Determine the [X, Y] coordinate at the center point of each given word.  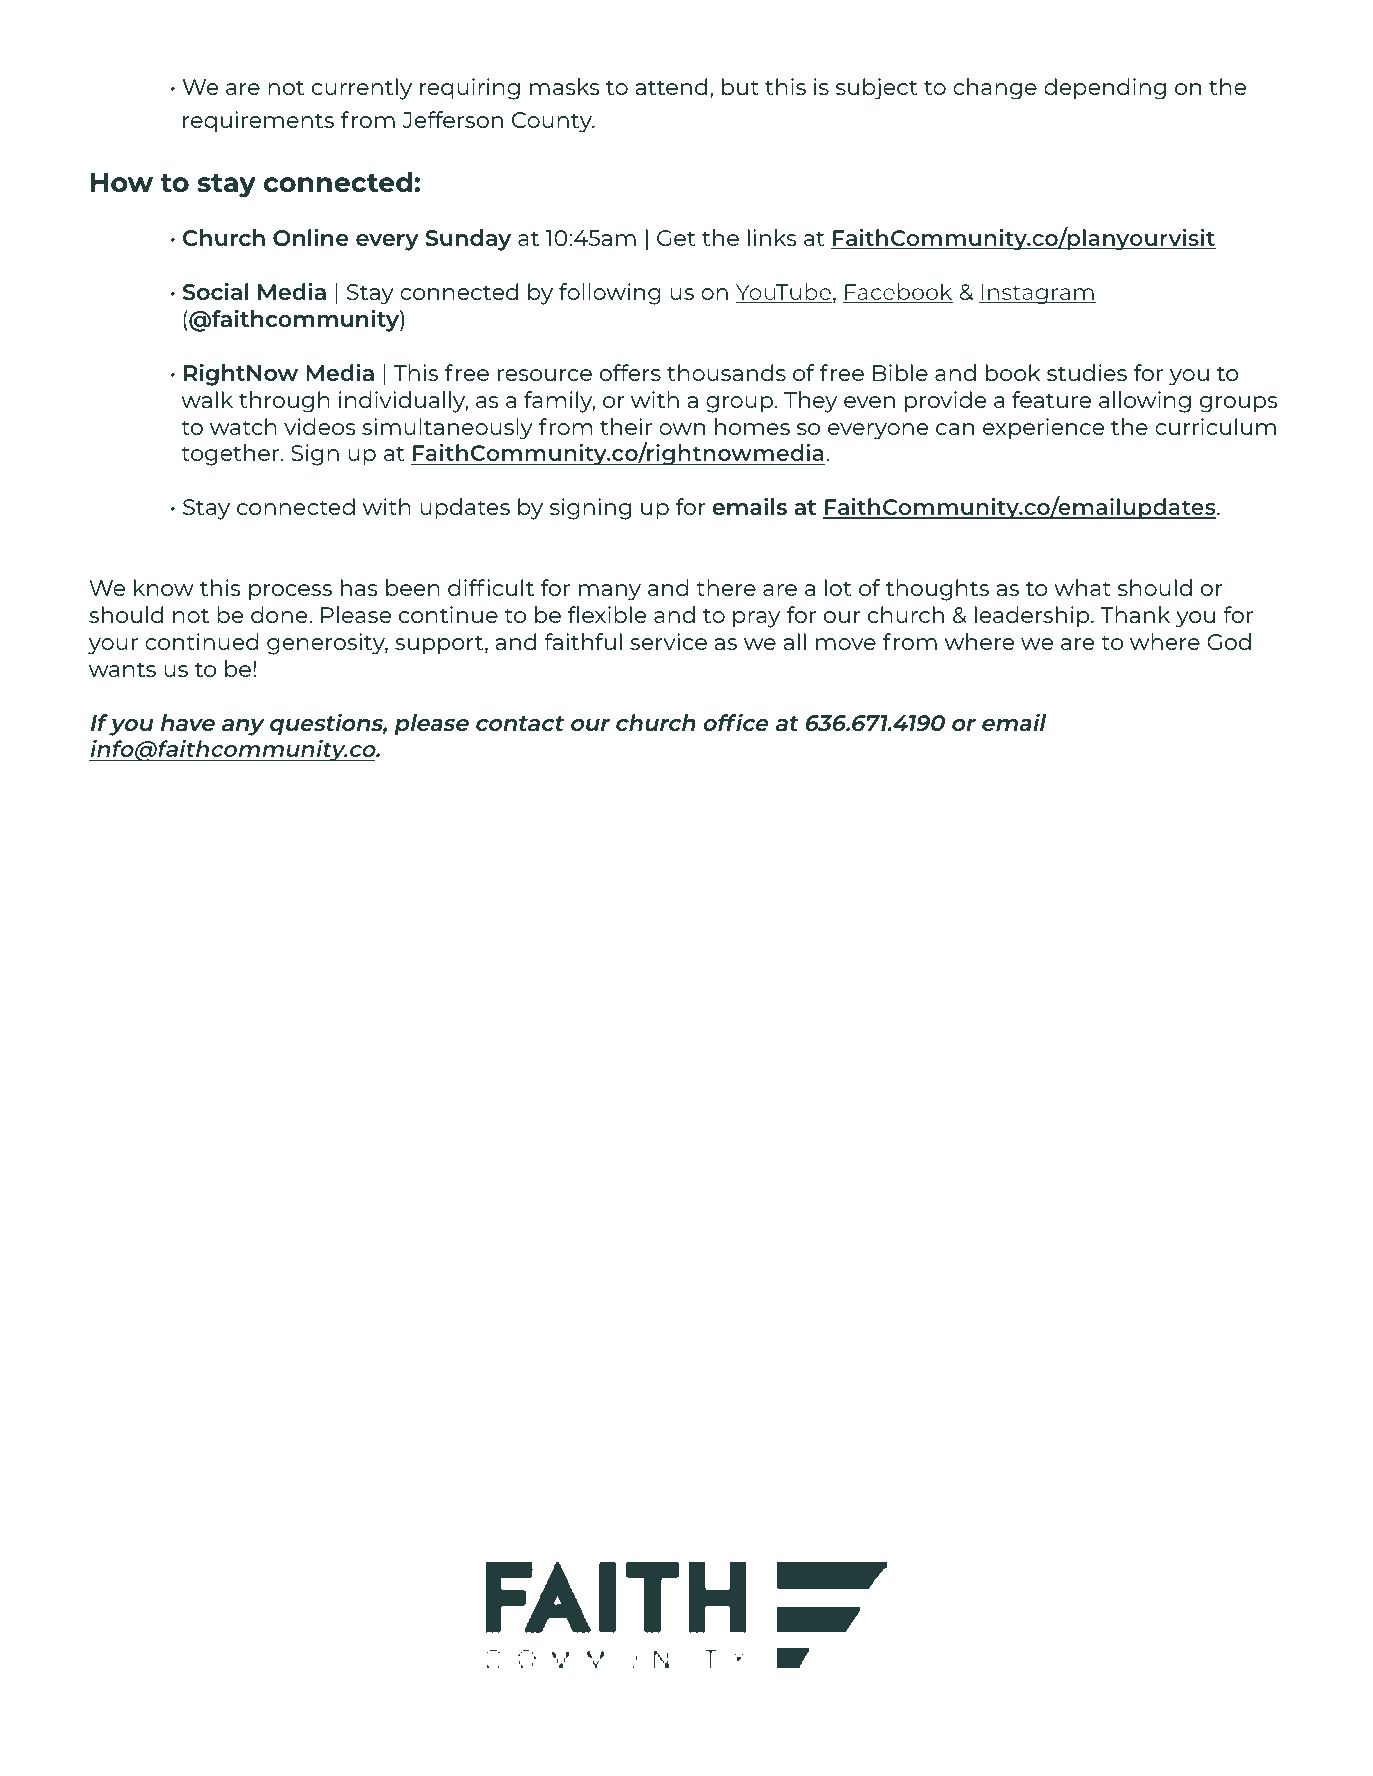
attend [671, 86]
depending [1105, 89]
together [231, 455]
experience [1043, 429]
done [280, 614]
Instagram [1038, 294]
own [682, 429]
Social [216, 291]
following [610, 294]
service [668, 641]
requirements [258, 122]
